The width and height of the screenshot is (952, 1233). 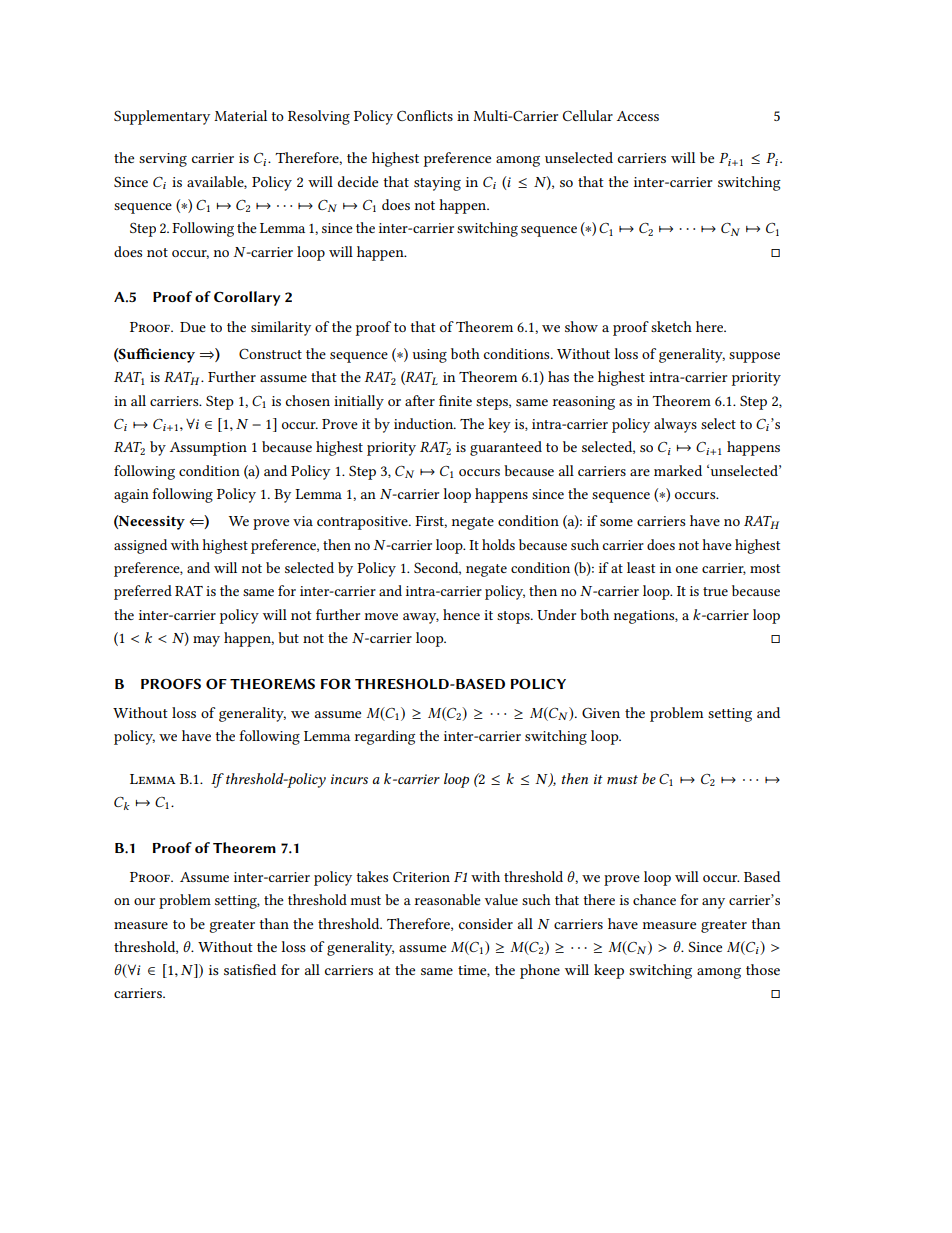 What do you see at coordinates (206, 641) in the screenshot?
I see `may` at bounding box center [206, 641].
